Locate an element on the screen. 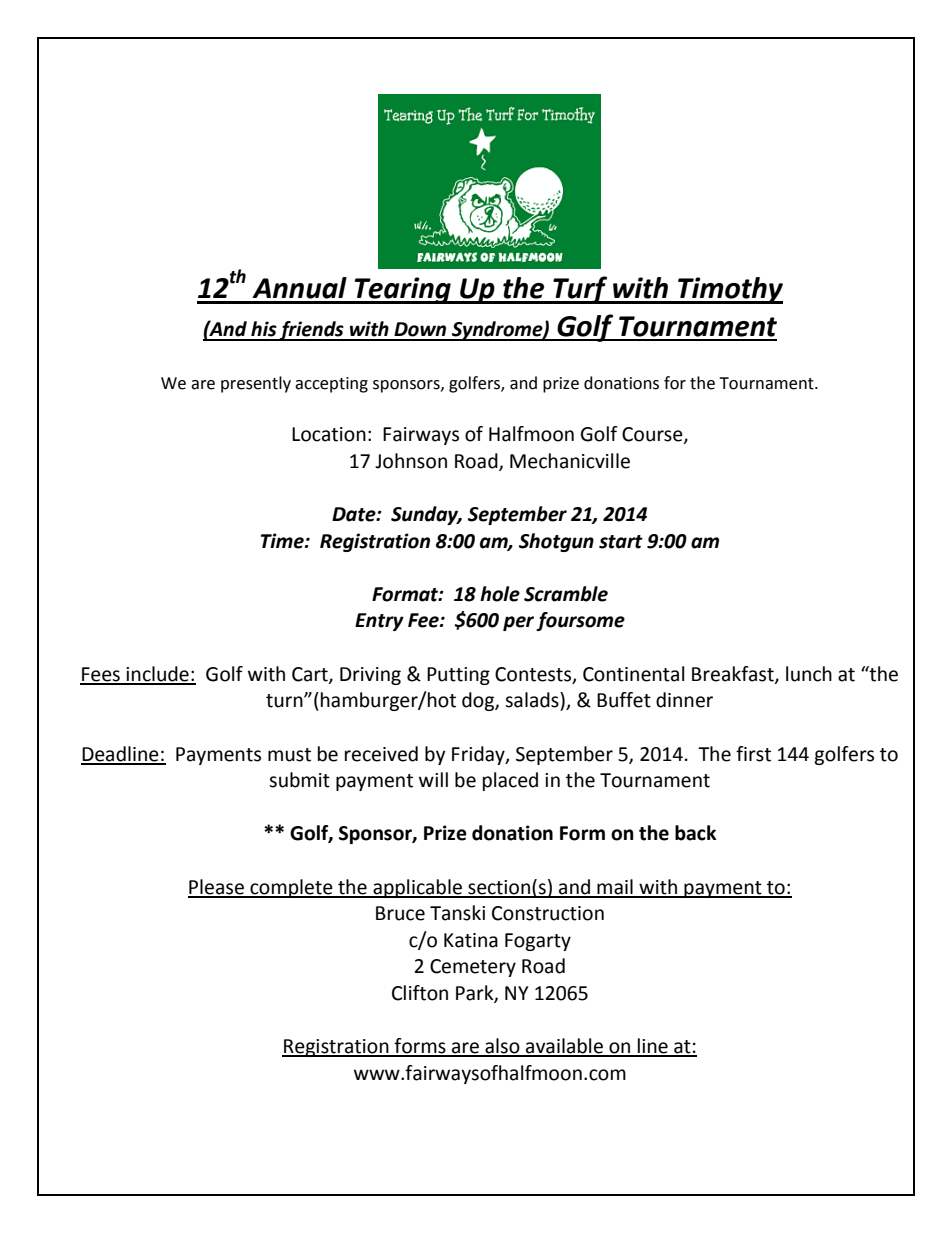 The height and width of the screenshot is (1233, 952). available is located at coordinates (564, 1047).
